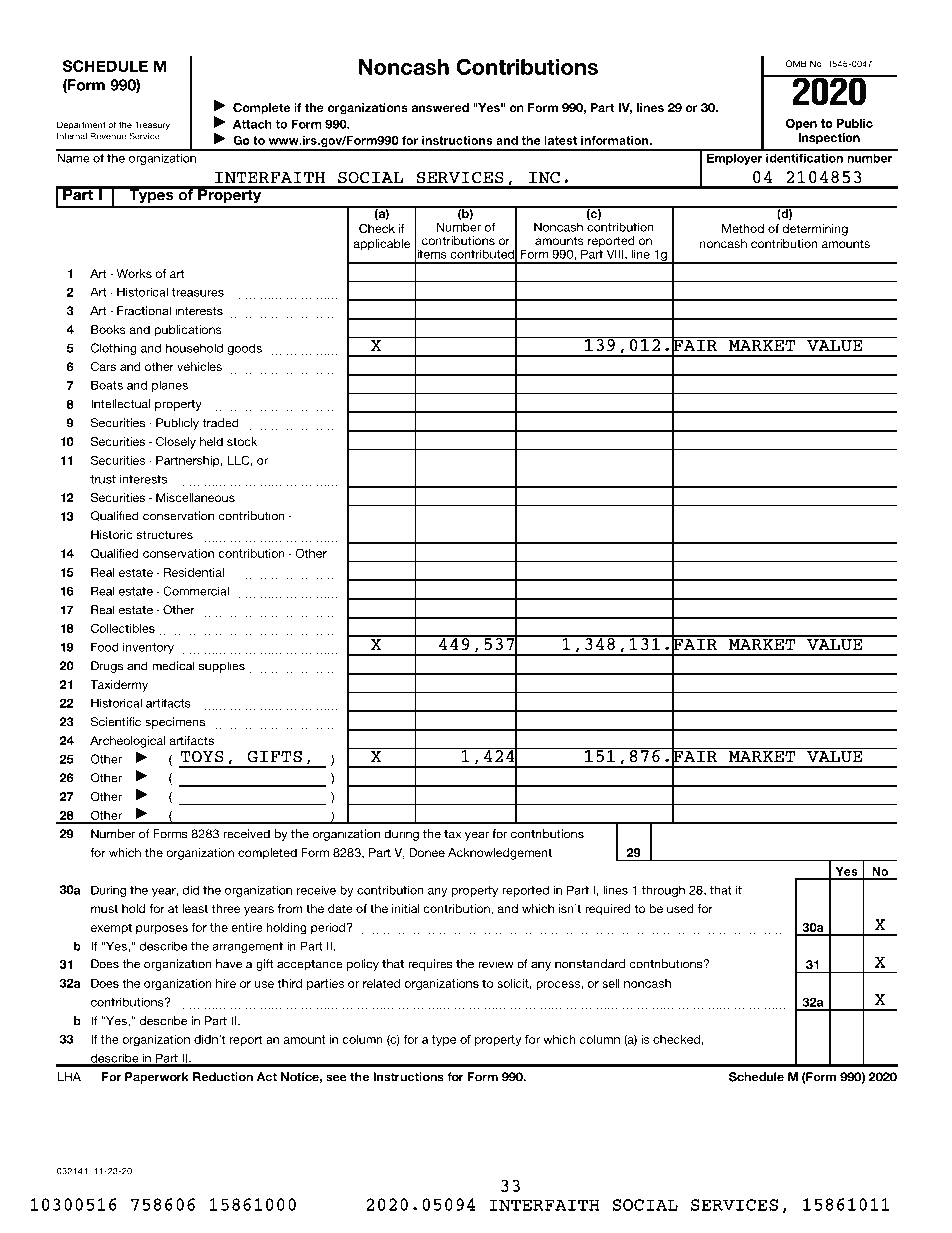  Describe the element at coordinates (743, 228) in the document. I see `Method` at that location.
